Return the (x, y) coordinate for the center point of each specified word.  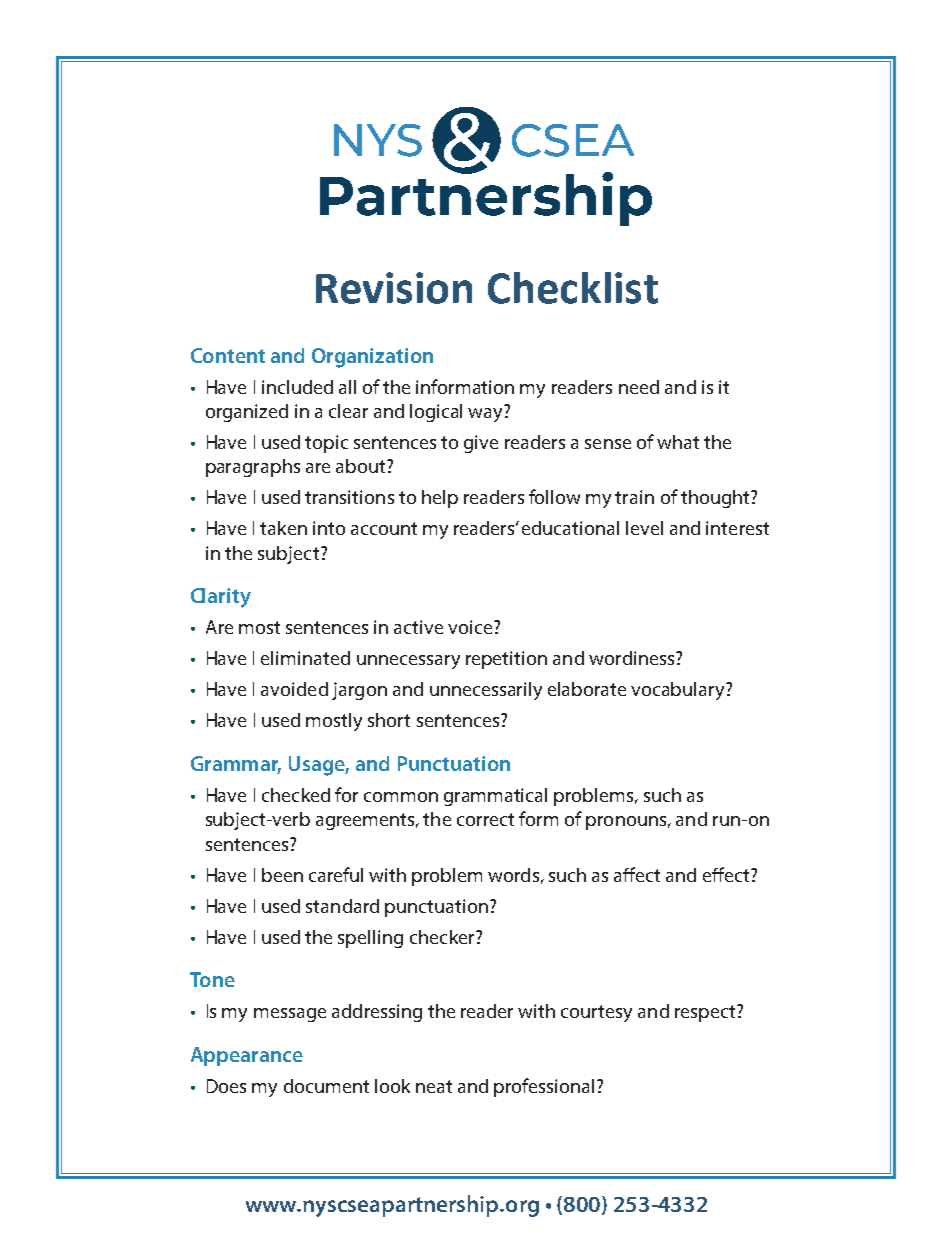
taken (283, 528)
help (440, 499)
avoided (294, 689)
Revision (394, 288)
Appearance (247, 1056)
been (282, 875)
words (513, 875)
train (634, 497)
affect (637, 874)
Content (228, 355)
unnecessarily (486, 691)
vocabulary (679, 691)
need (639, 387)
